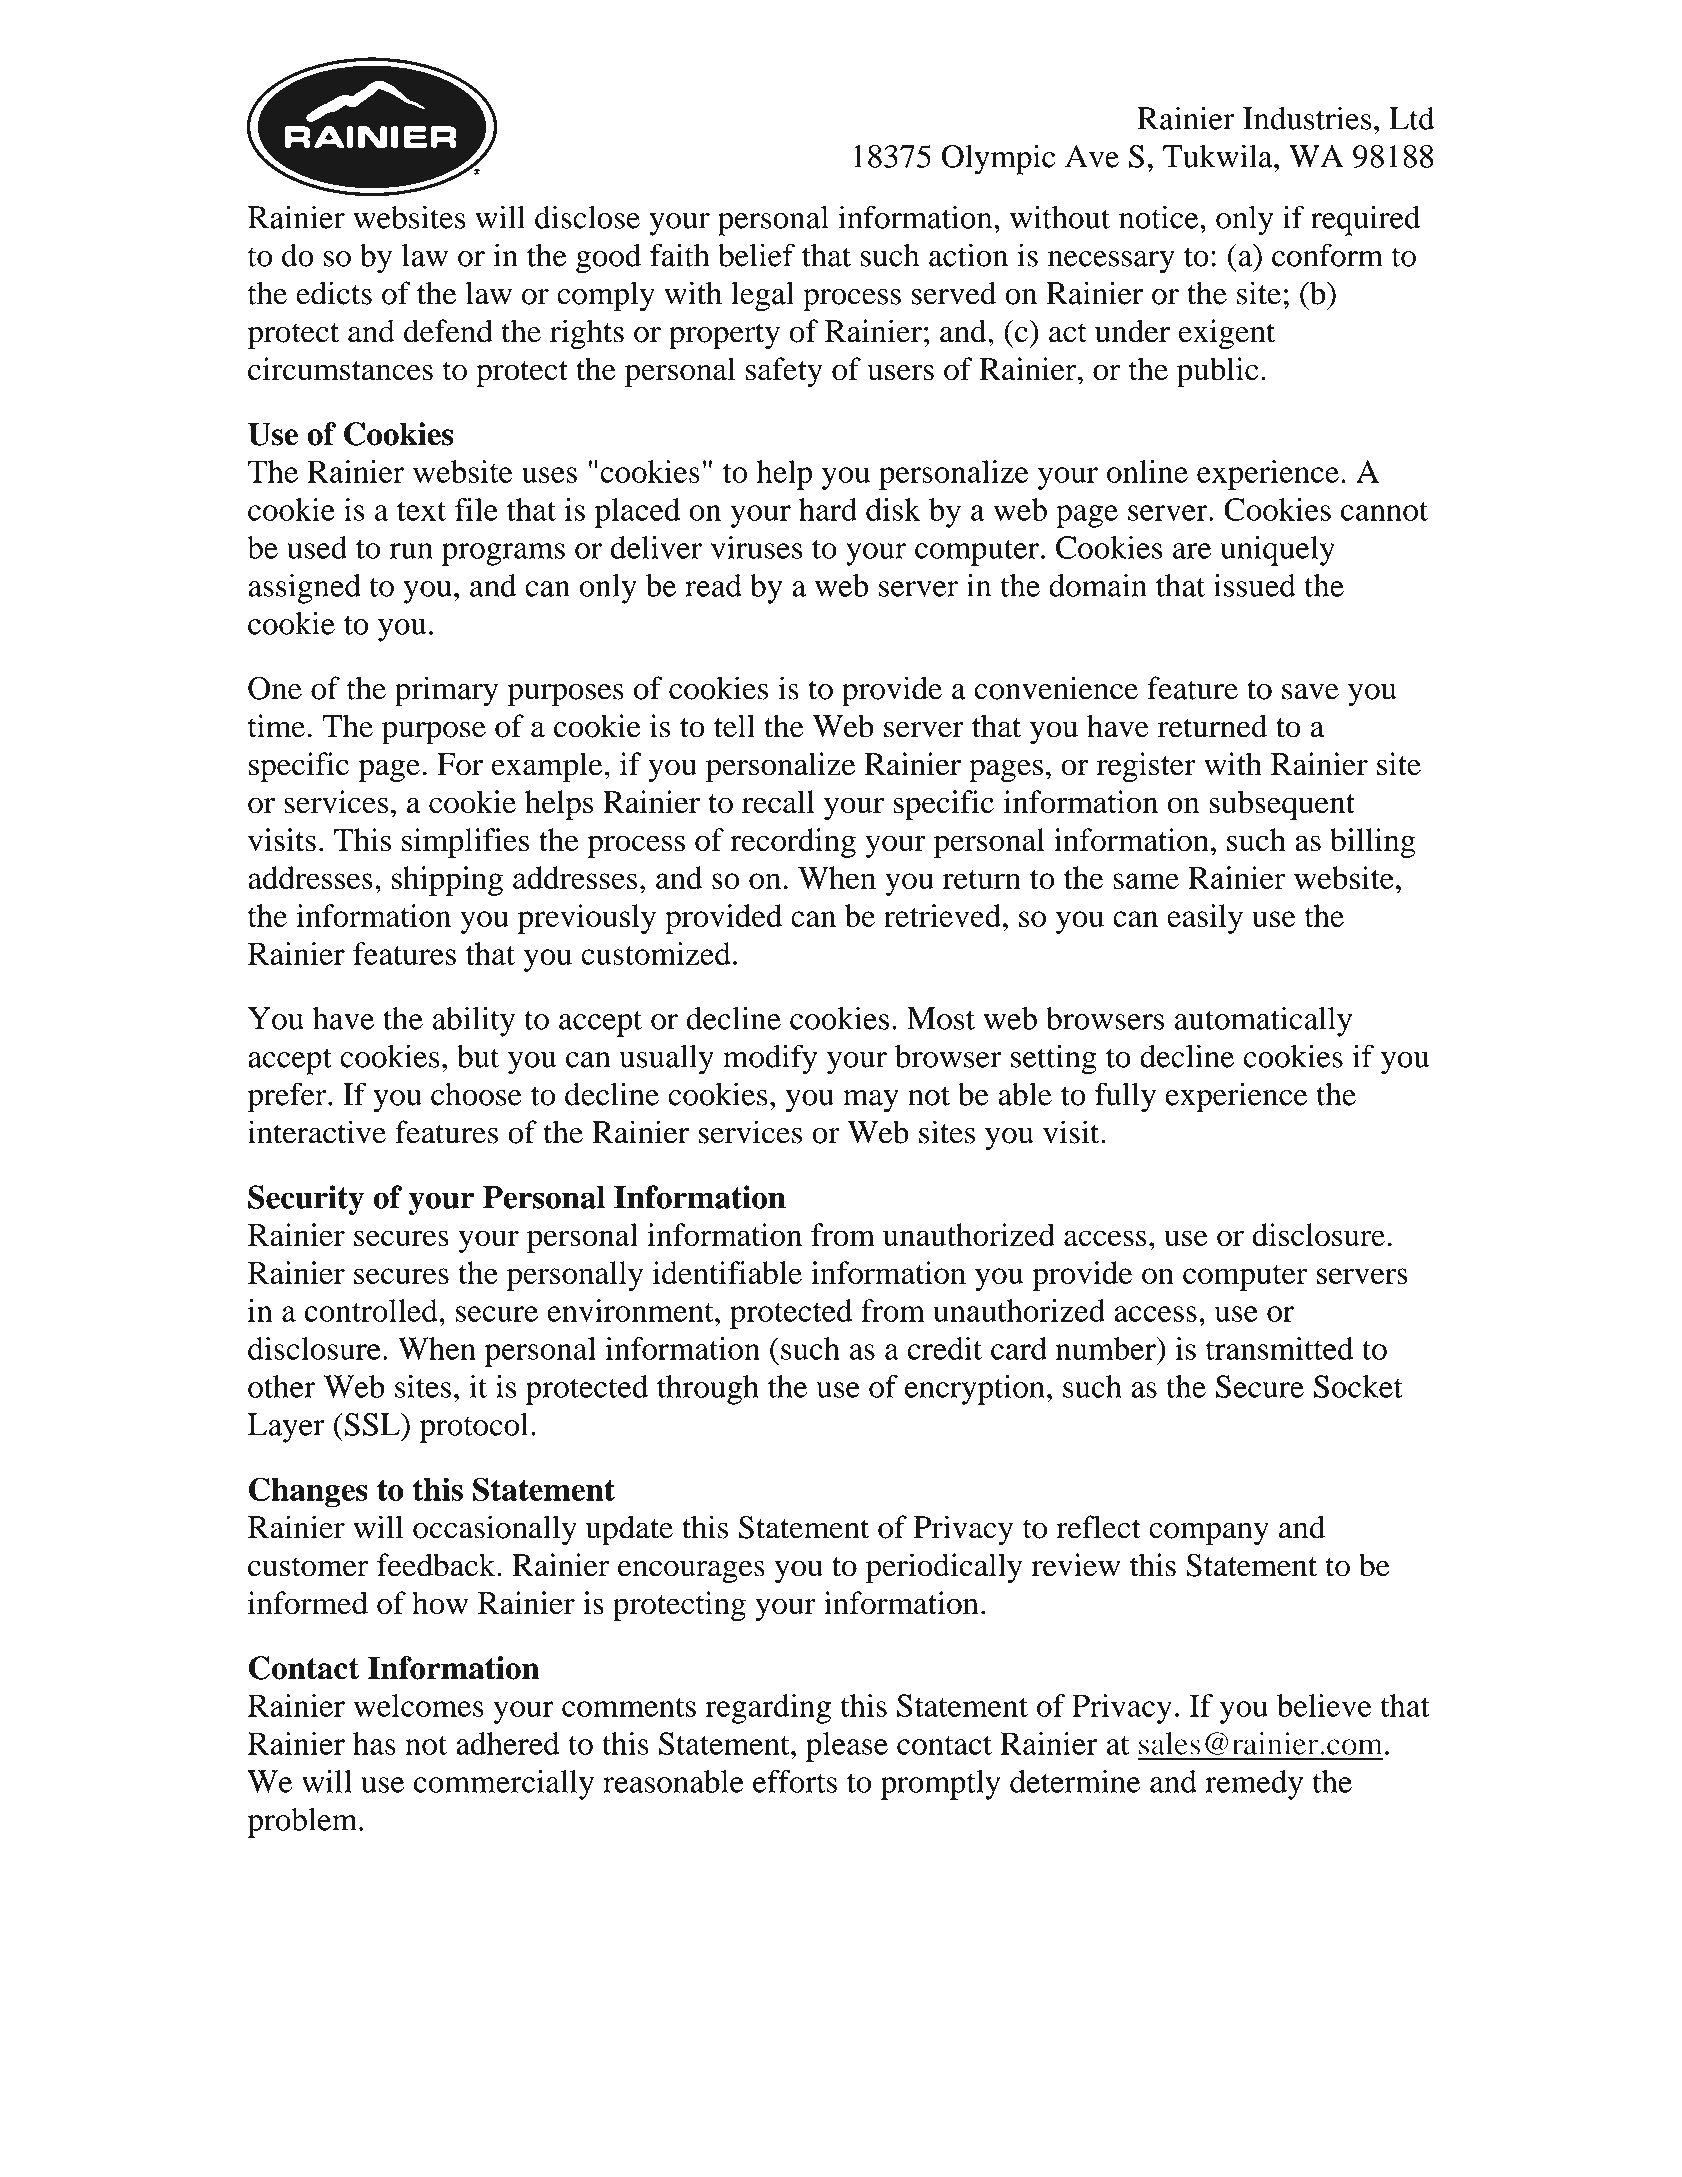  Describe the element at coordinates (473, 1021) in the screenshot. I see `ability` at that location.
